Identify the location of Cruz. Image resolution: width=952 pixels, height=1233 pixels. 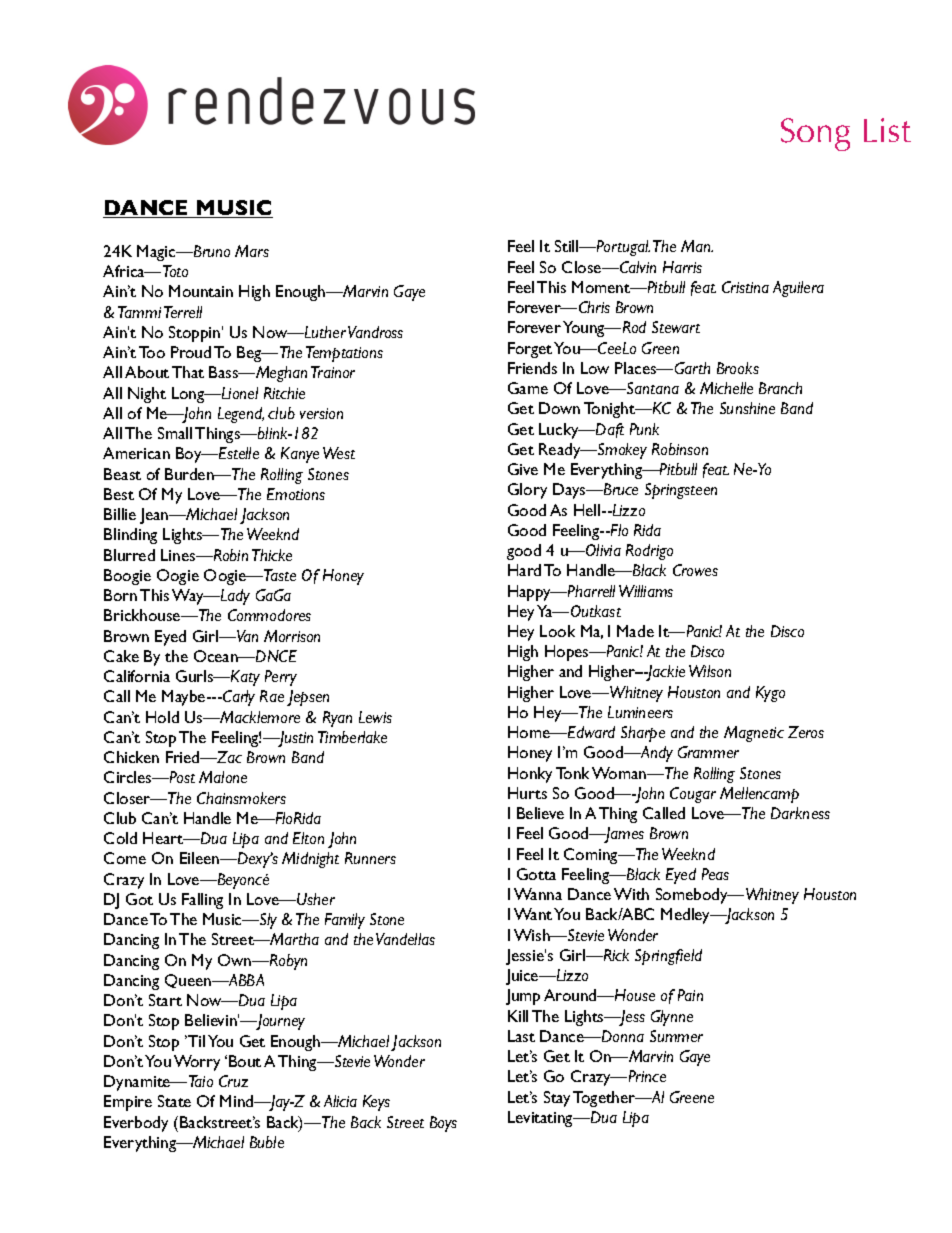
(233, 1081).
